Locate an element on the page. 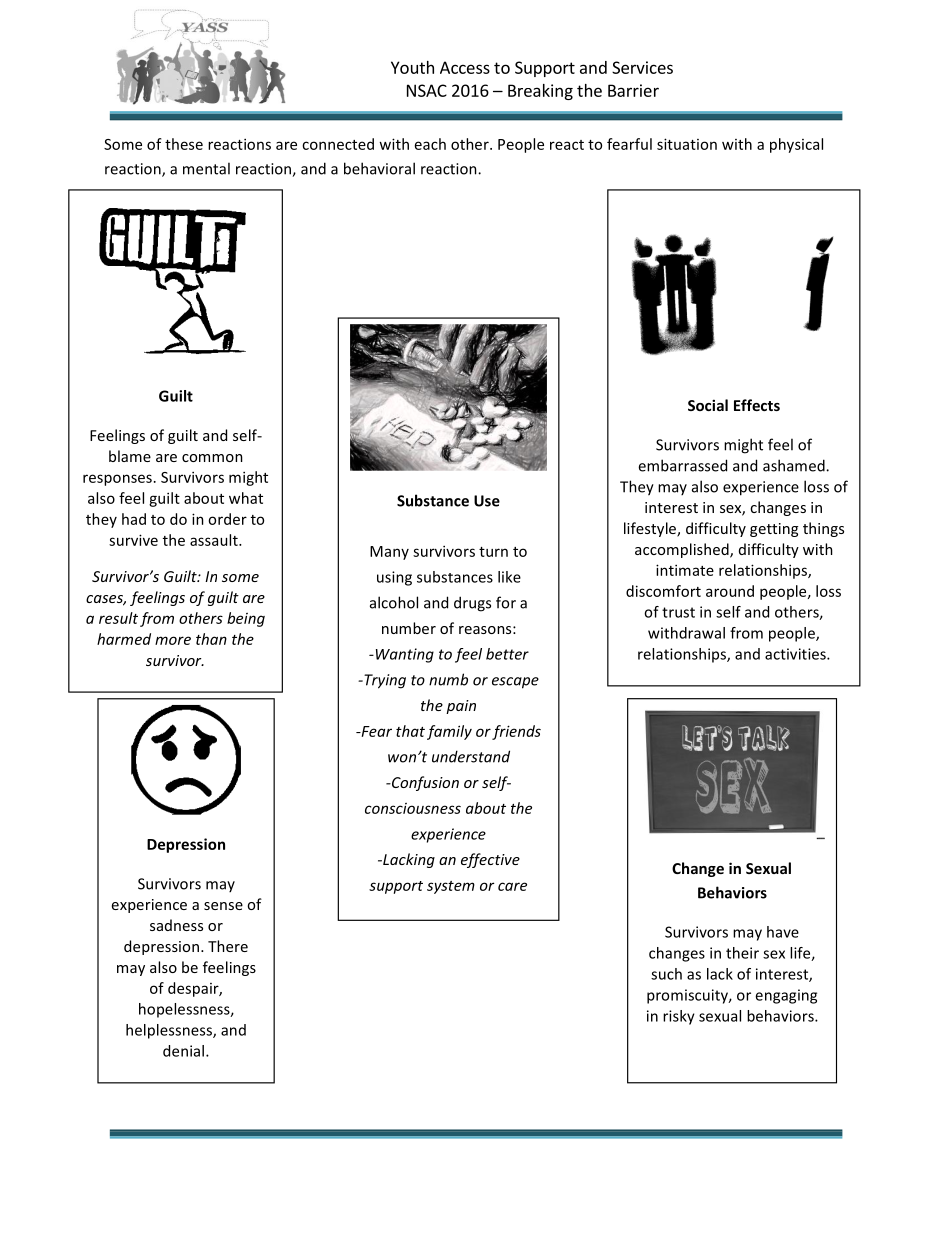 Image resolution: width=952 pixels, height=1233 pixels. these is located at coordinates (184, 144).
